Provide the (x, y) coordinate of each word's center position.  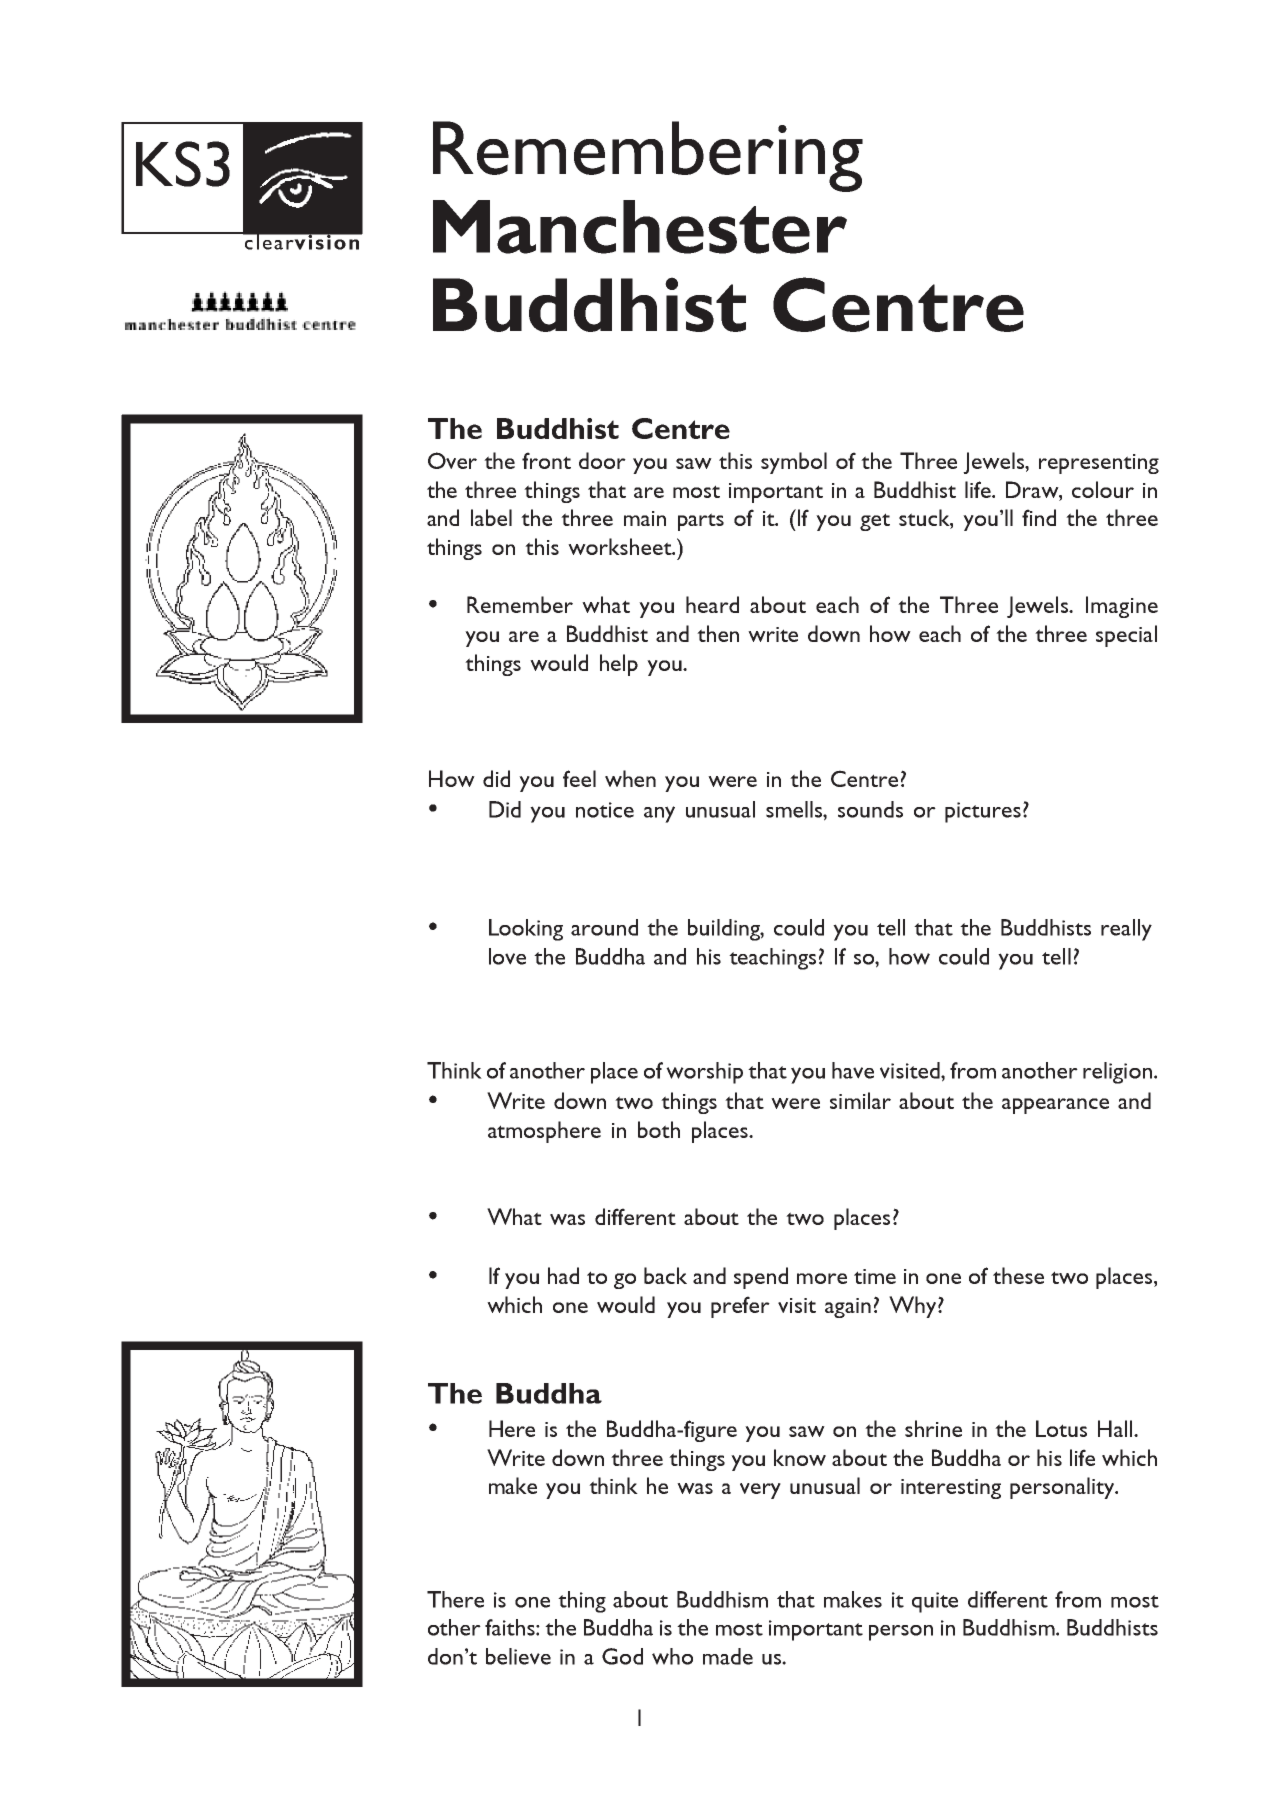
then (718, 633)
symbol (794, 463)
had (563, 1275)
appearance (1055, 1106)
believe (518, 1656)
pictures (983, 812)
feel (579, 778)
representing (1099, 464)
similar (860, 1100)
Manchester (640, 227)
